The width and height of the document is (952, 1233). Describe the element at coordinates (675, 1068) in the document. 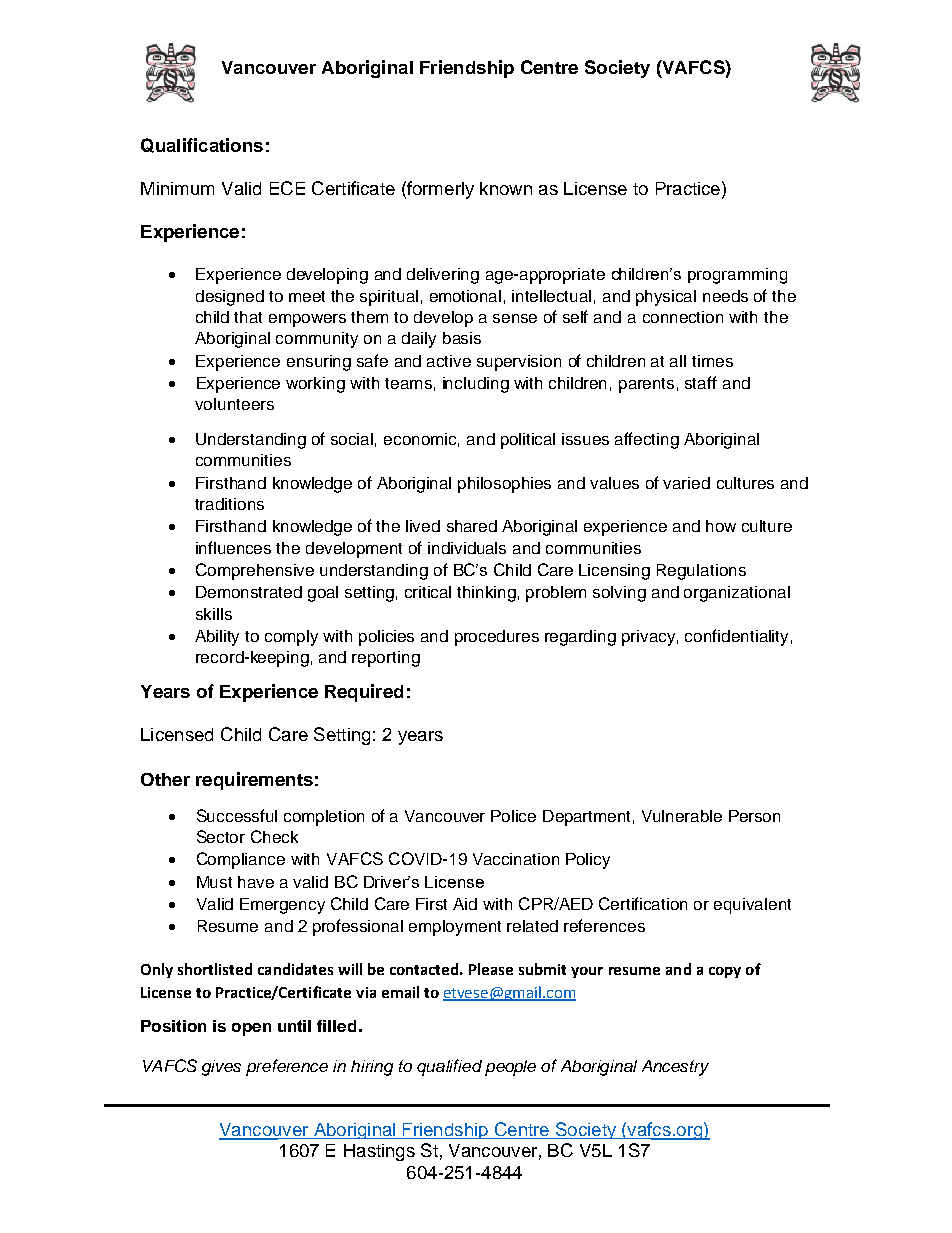

I see `Ancestry` at that location.
